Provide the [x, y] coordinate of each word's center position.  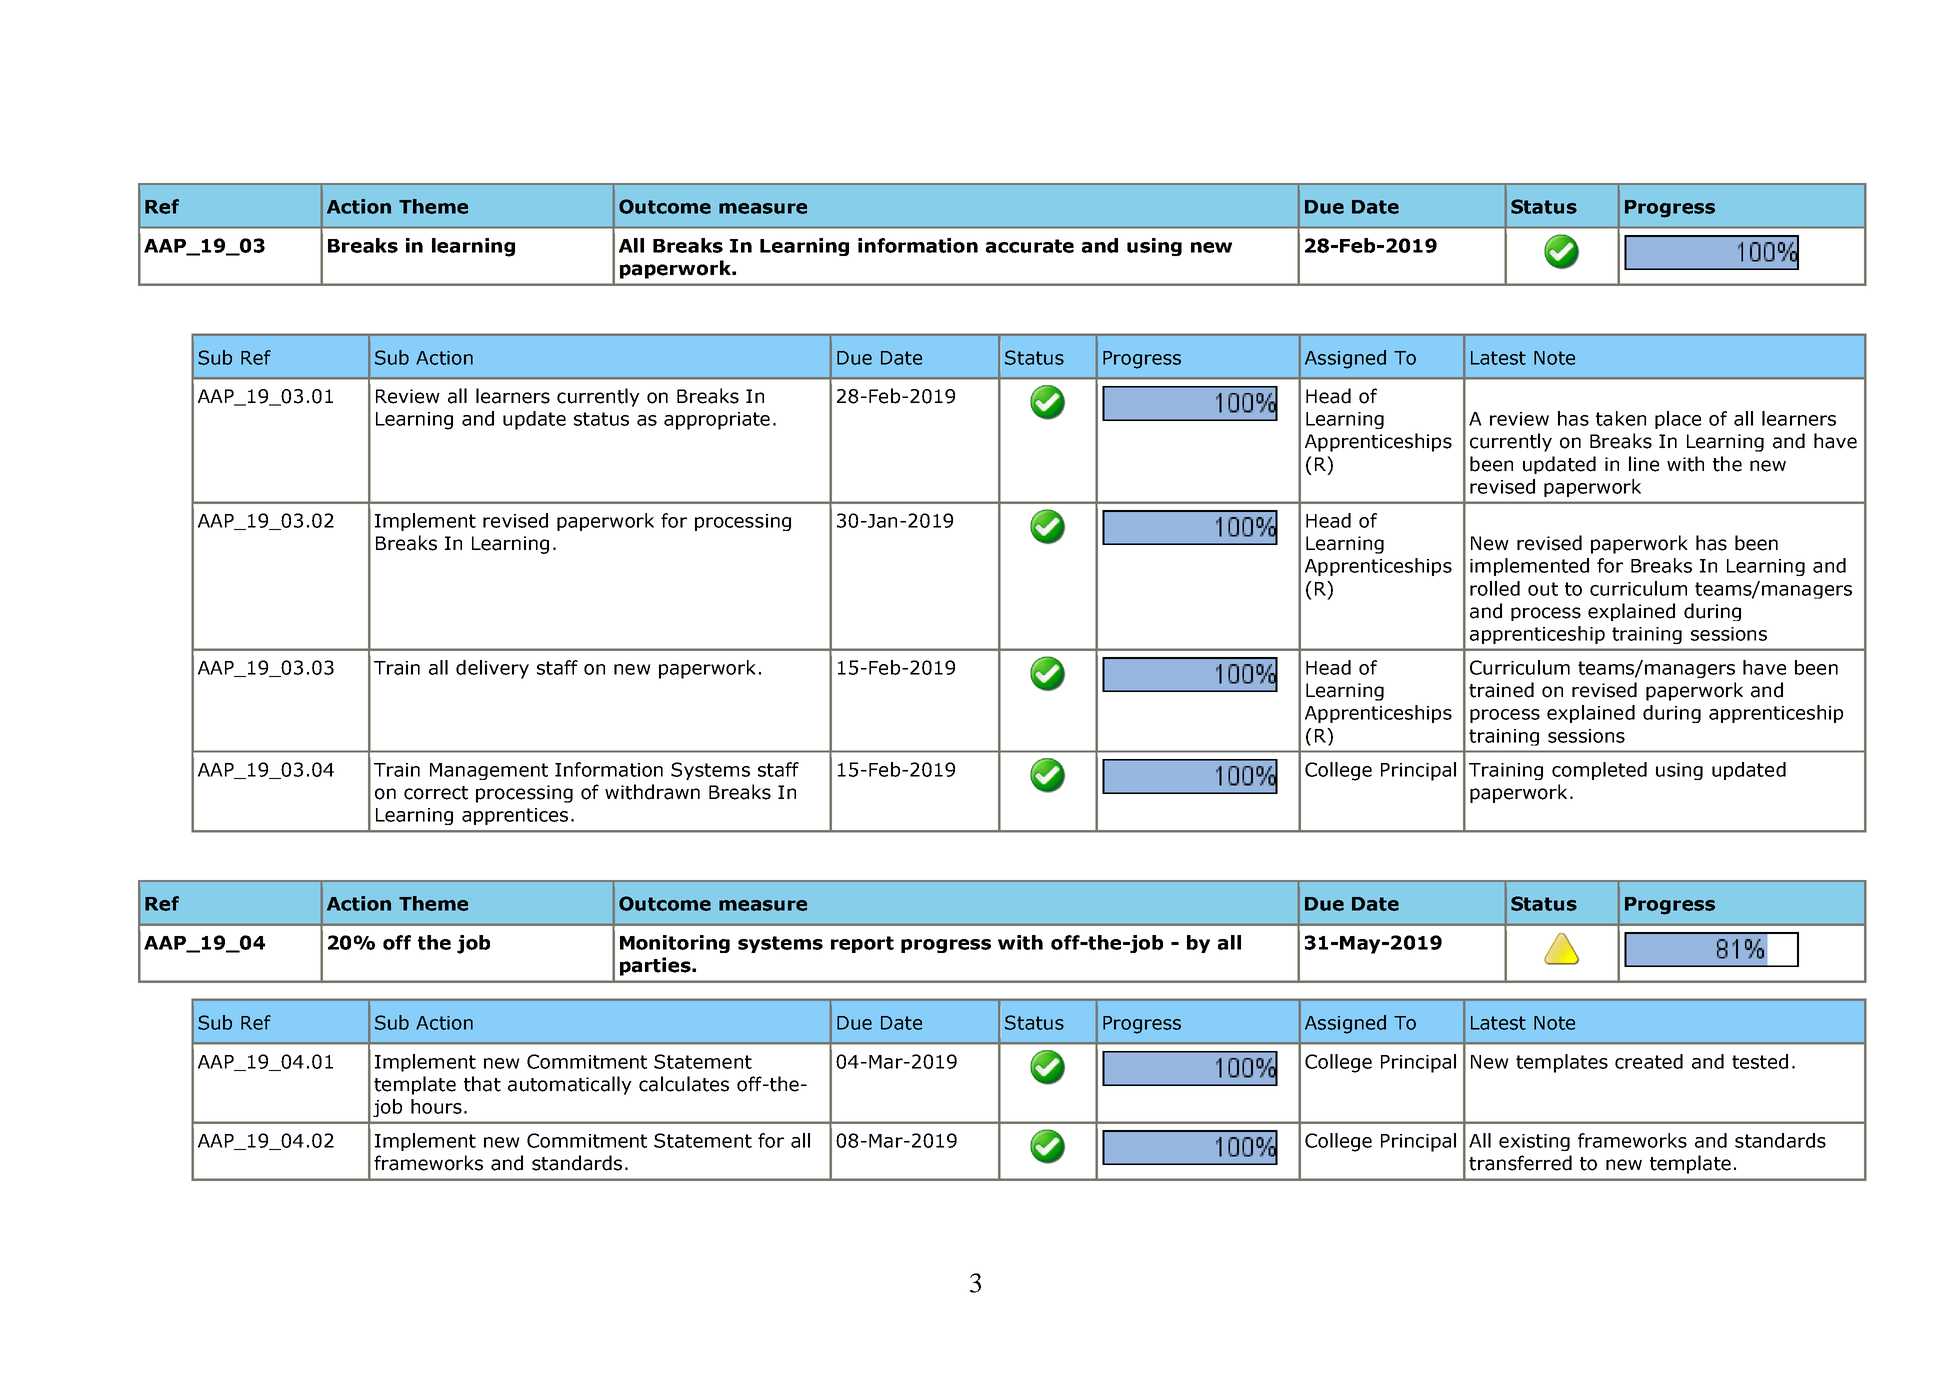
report [862, 944]
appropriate [717, 421]
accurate [1030, 246]
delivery [492, 669]
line [1644, 464]
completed [1599, 771]
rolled [1495, 588]
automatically [570, 1085]
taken [1621, 418]
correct [436, 793]
